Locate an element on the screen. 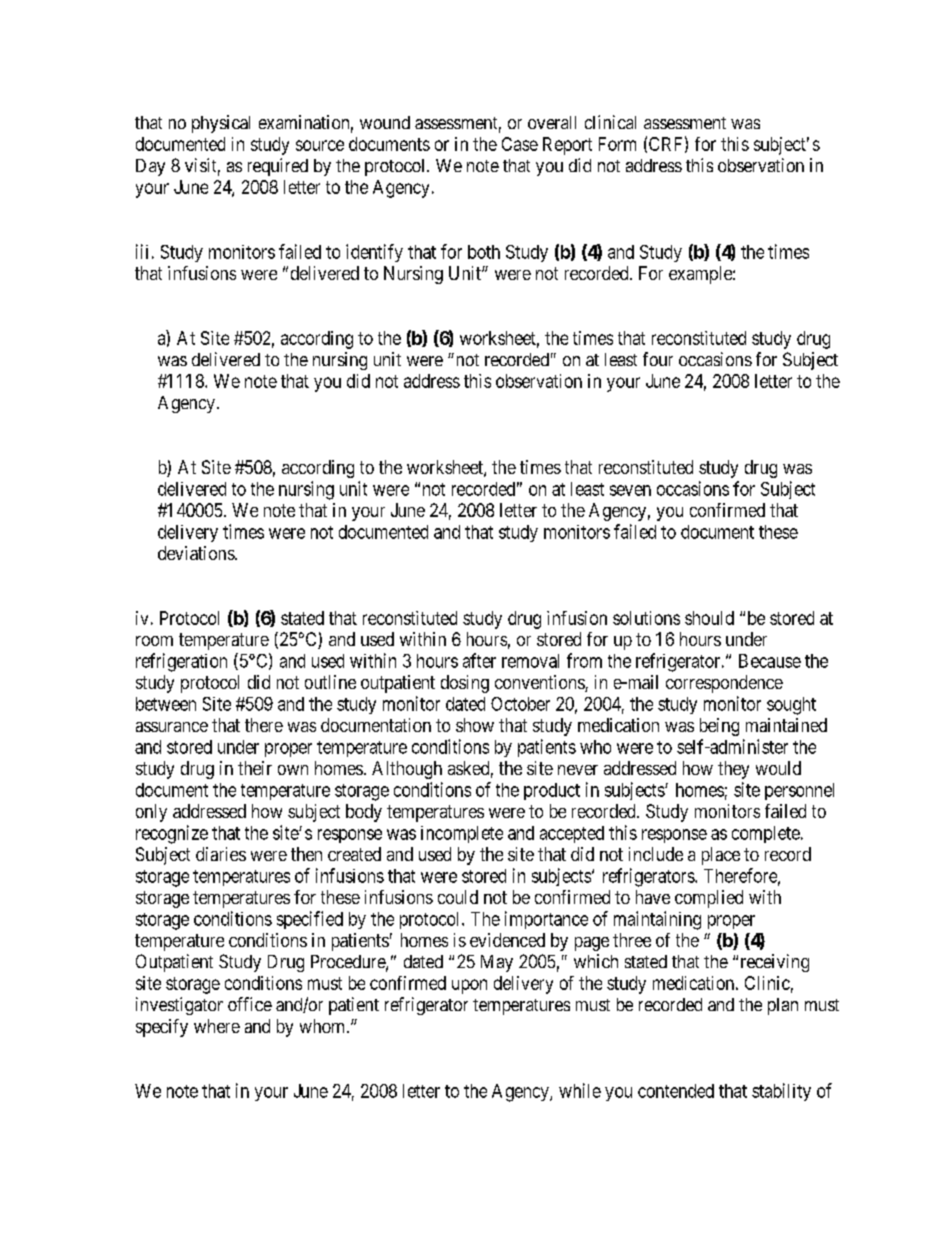 The width and height of the screenshot is (952, 1233). show is located at coordinates (475, 725).
